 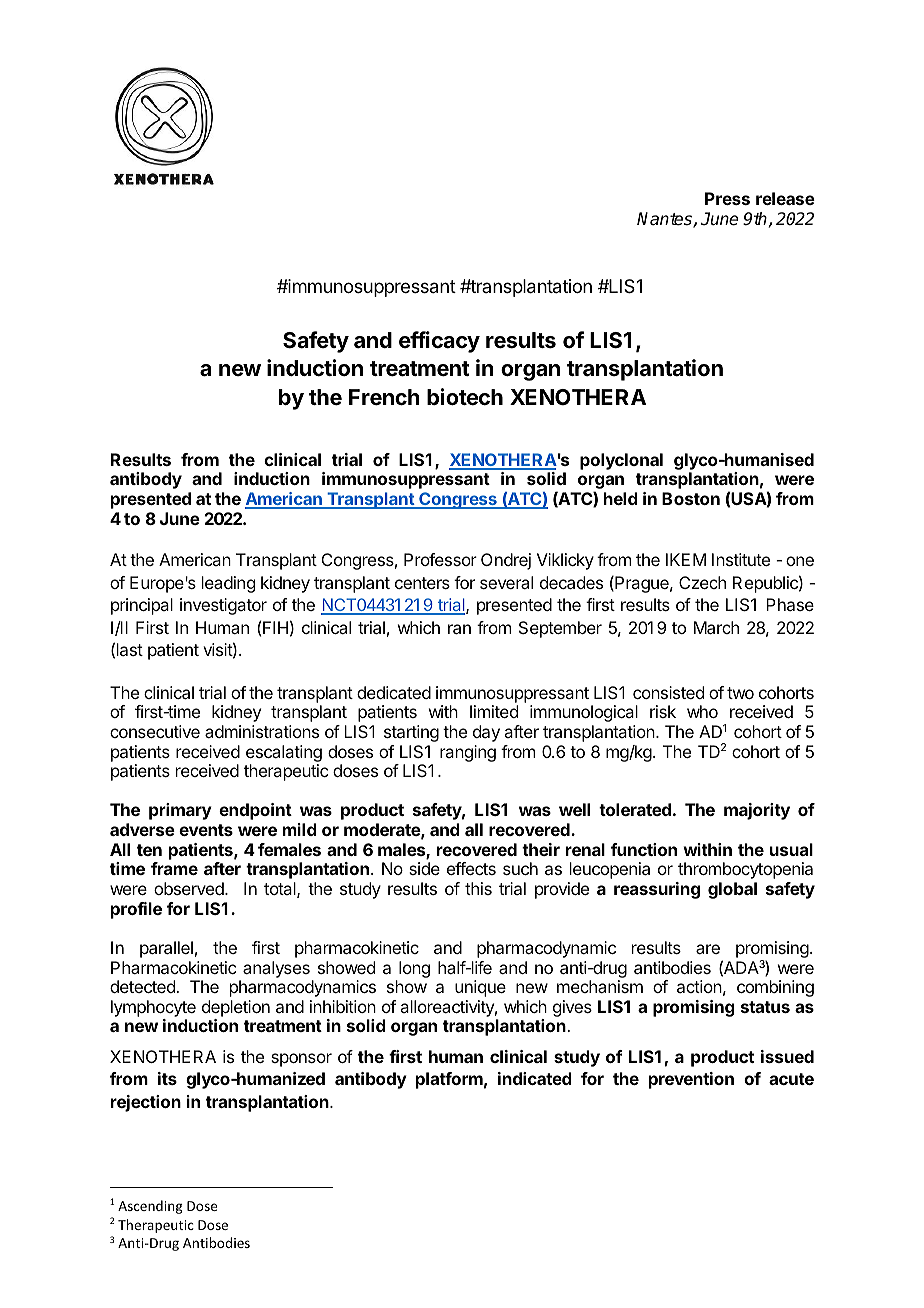 What do you see at coordinates (439, 342) in the document?
I see `efficacy` at bounding box center [439, 342].
